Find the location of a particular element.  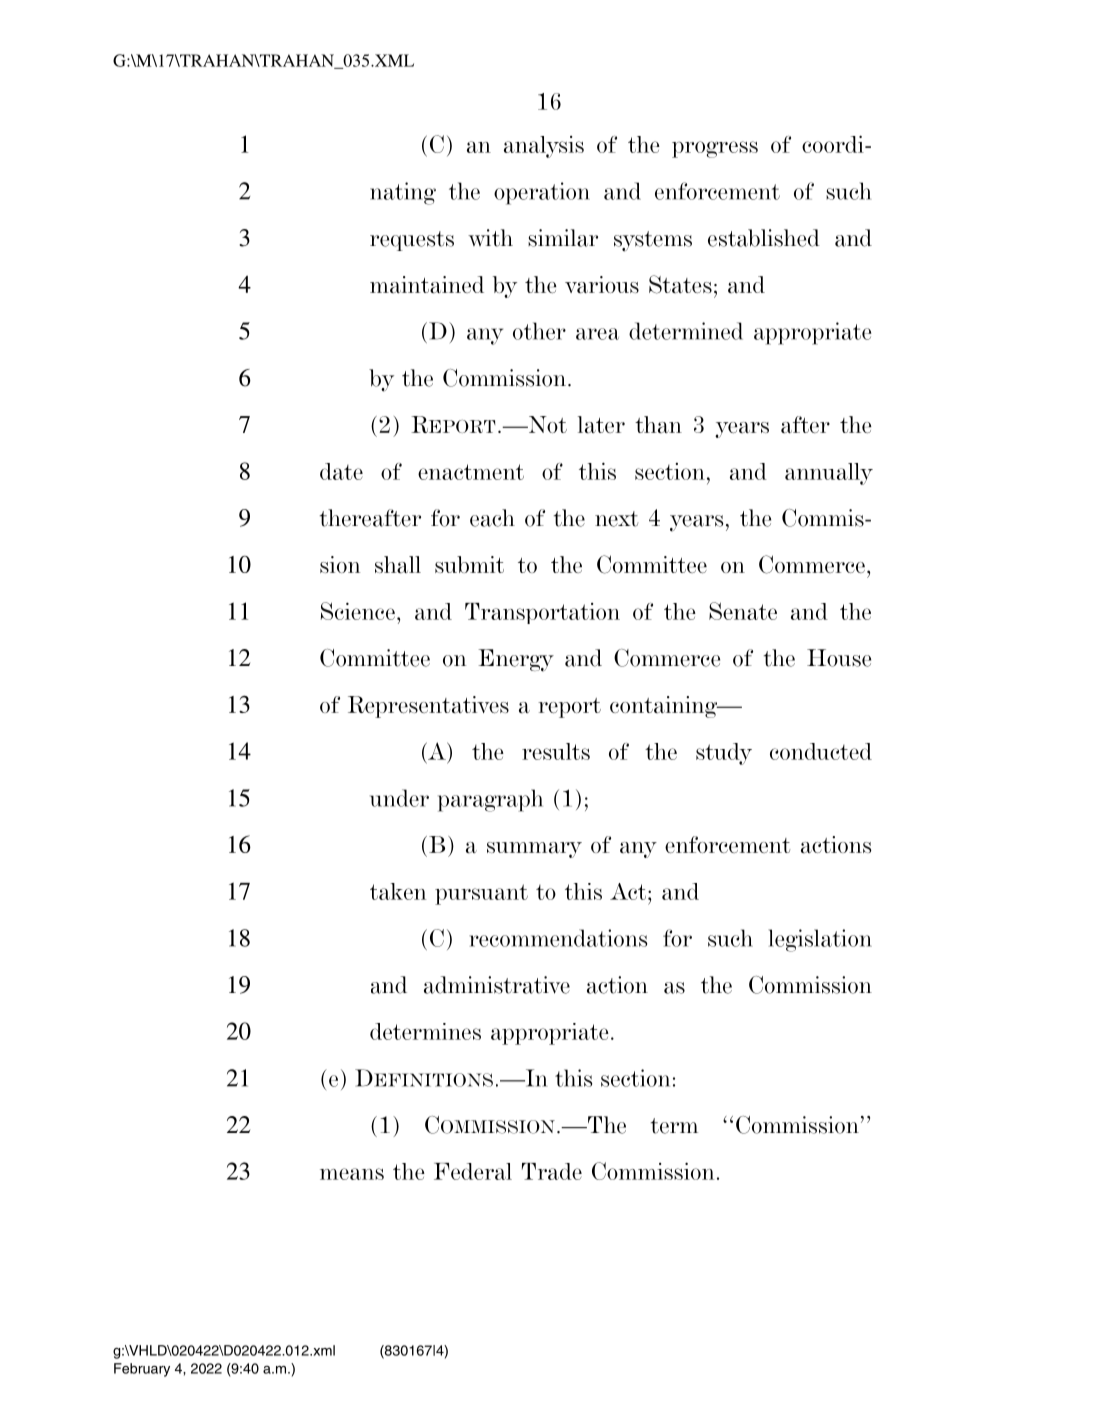

enactment is located at coordinates (471, 472).
